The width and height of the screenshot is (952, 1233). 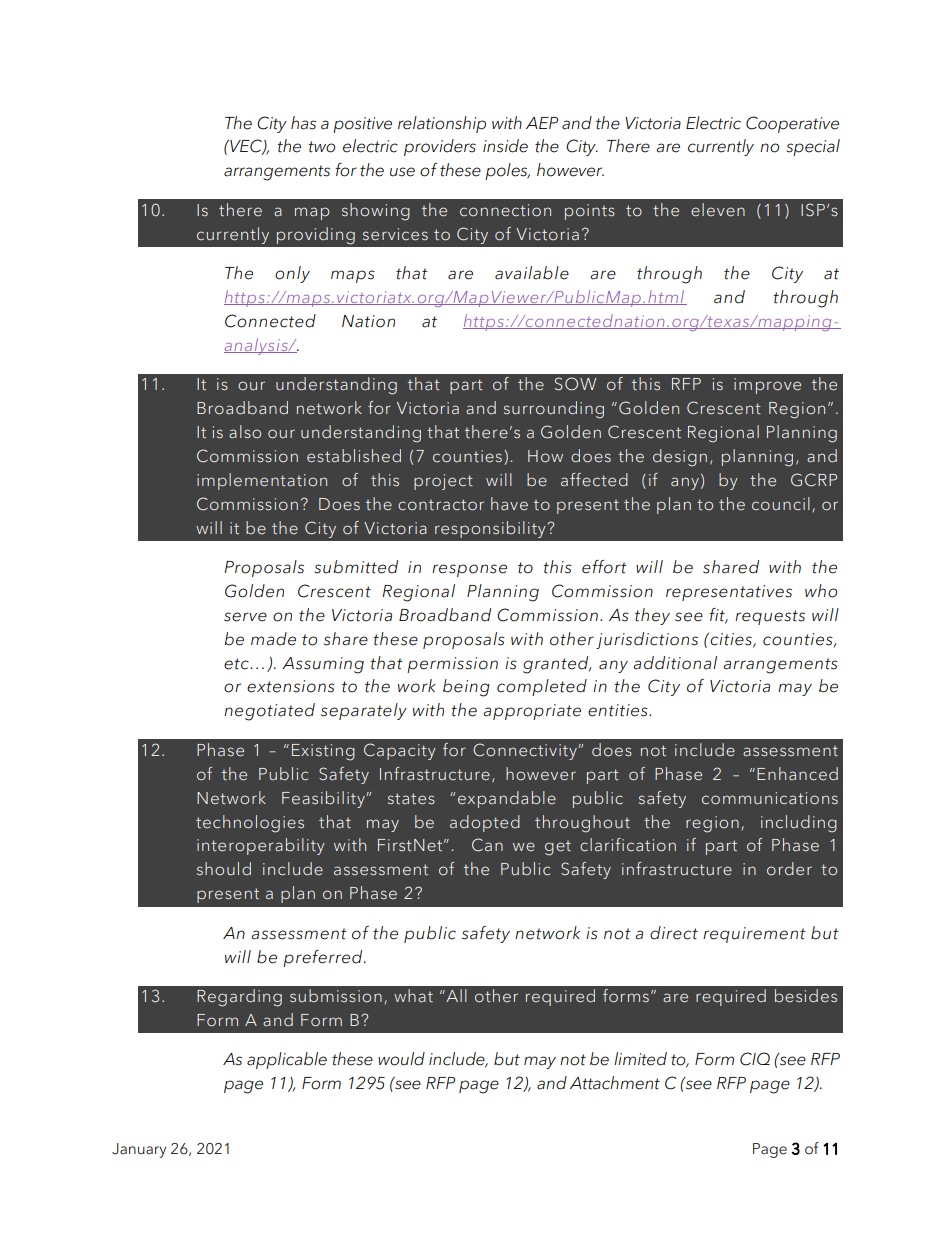 What do you see at coordinates (792, 124) in the screenshot?
I see `Cooperative` at bounding box center [792, 124].
